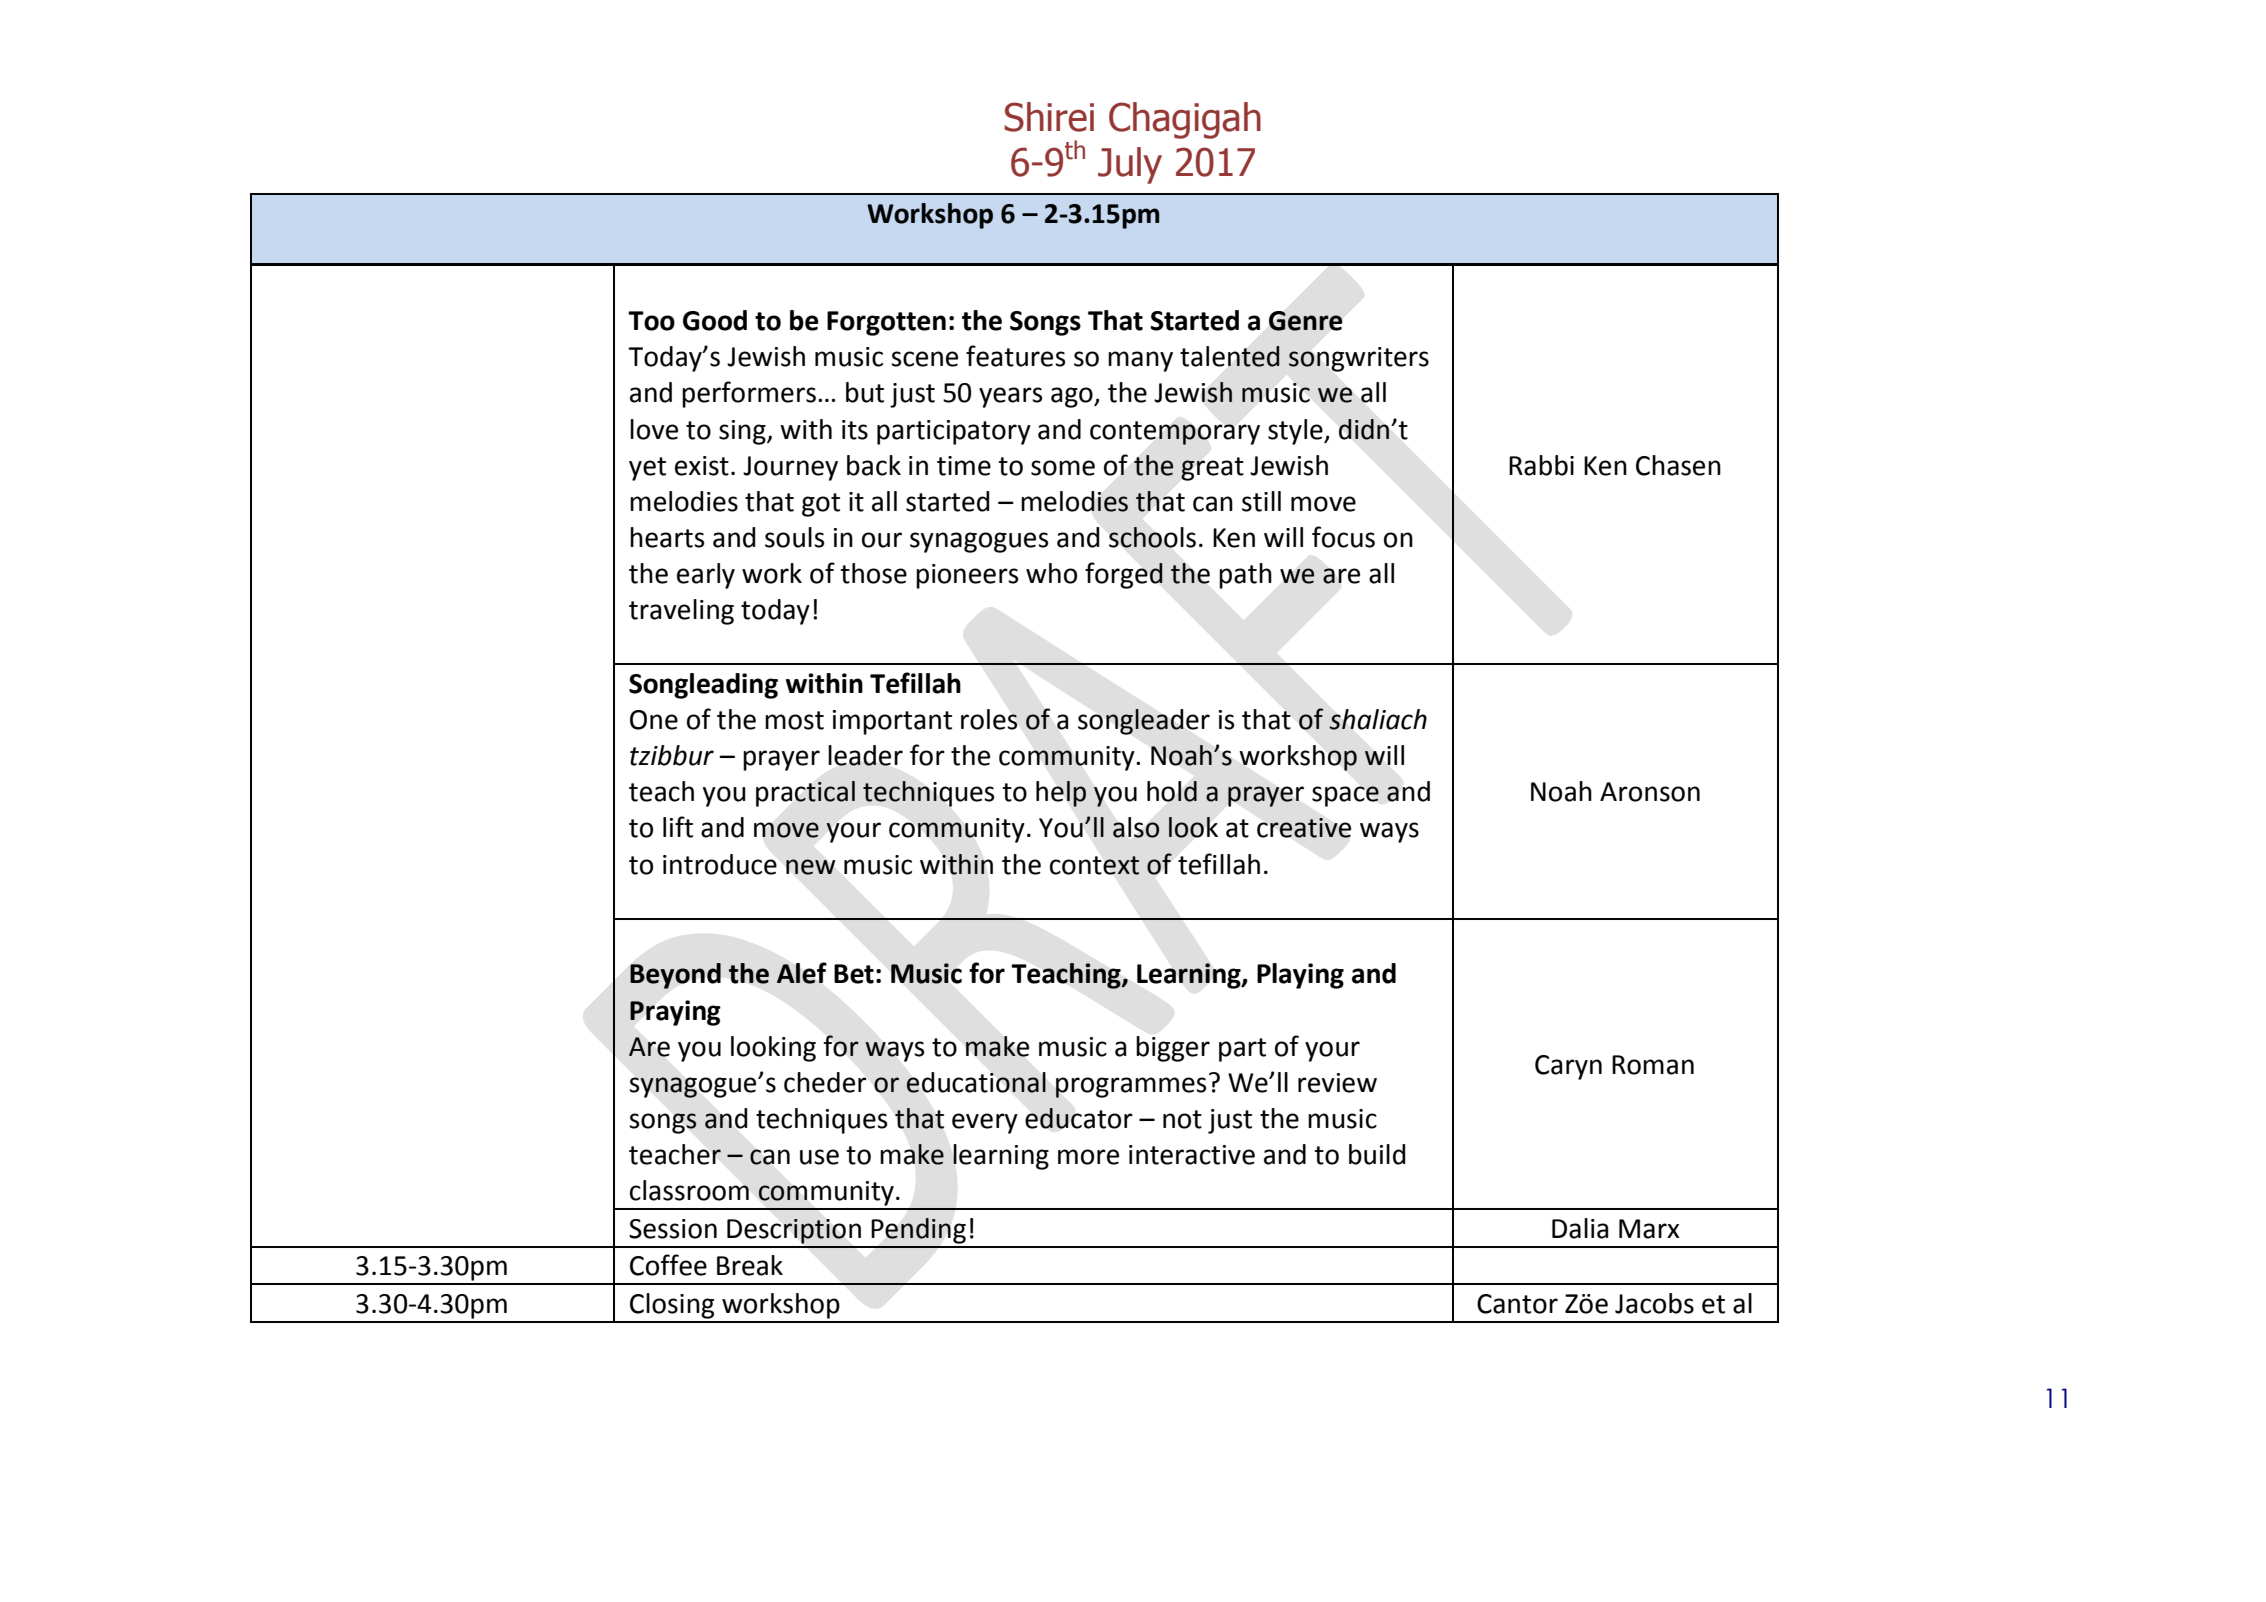 The image size is (2266, 1602). I want to click on Break, so click(750, 1265).
